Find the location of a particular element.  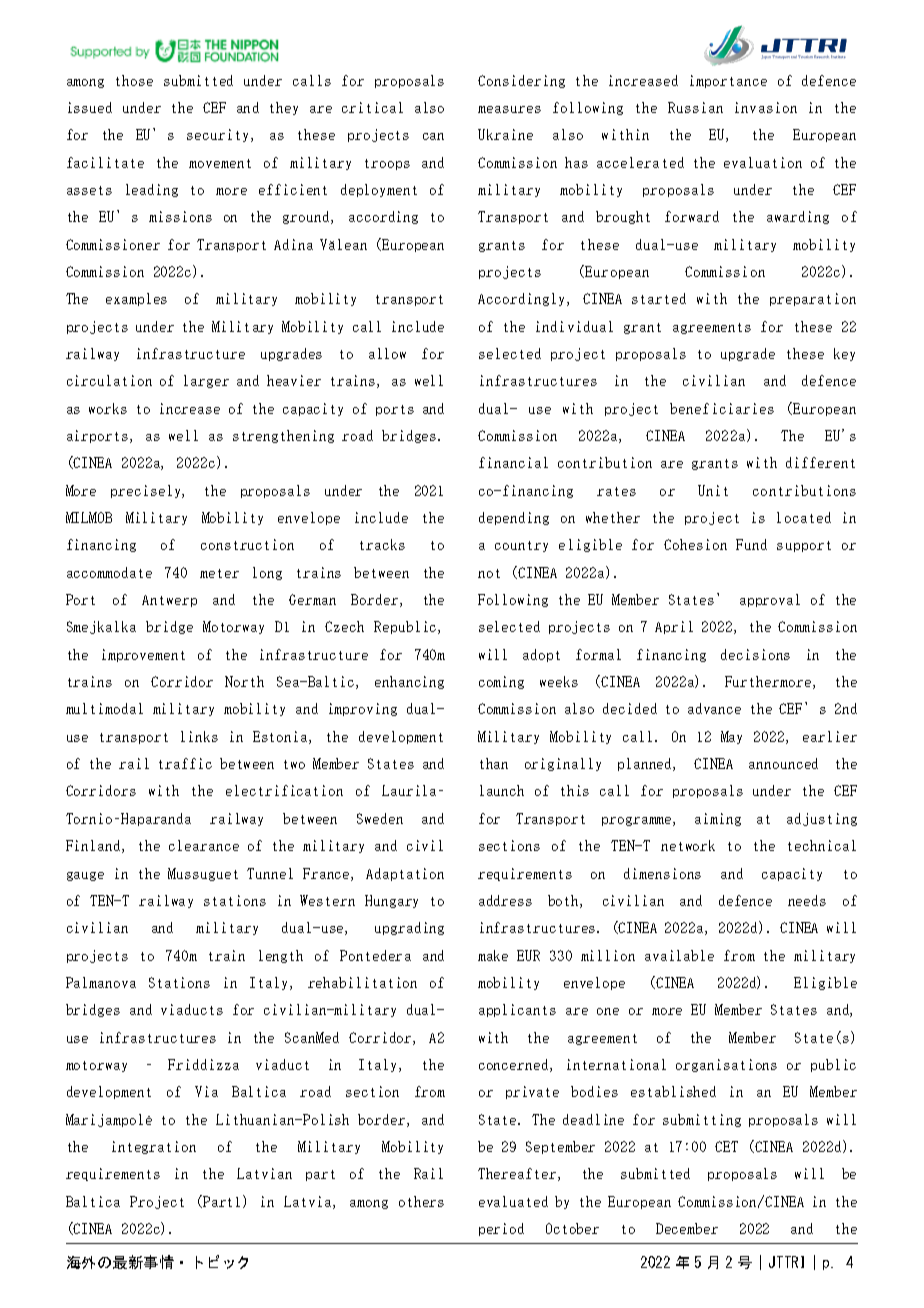

invasion is located at coordinates (766, 107).
